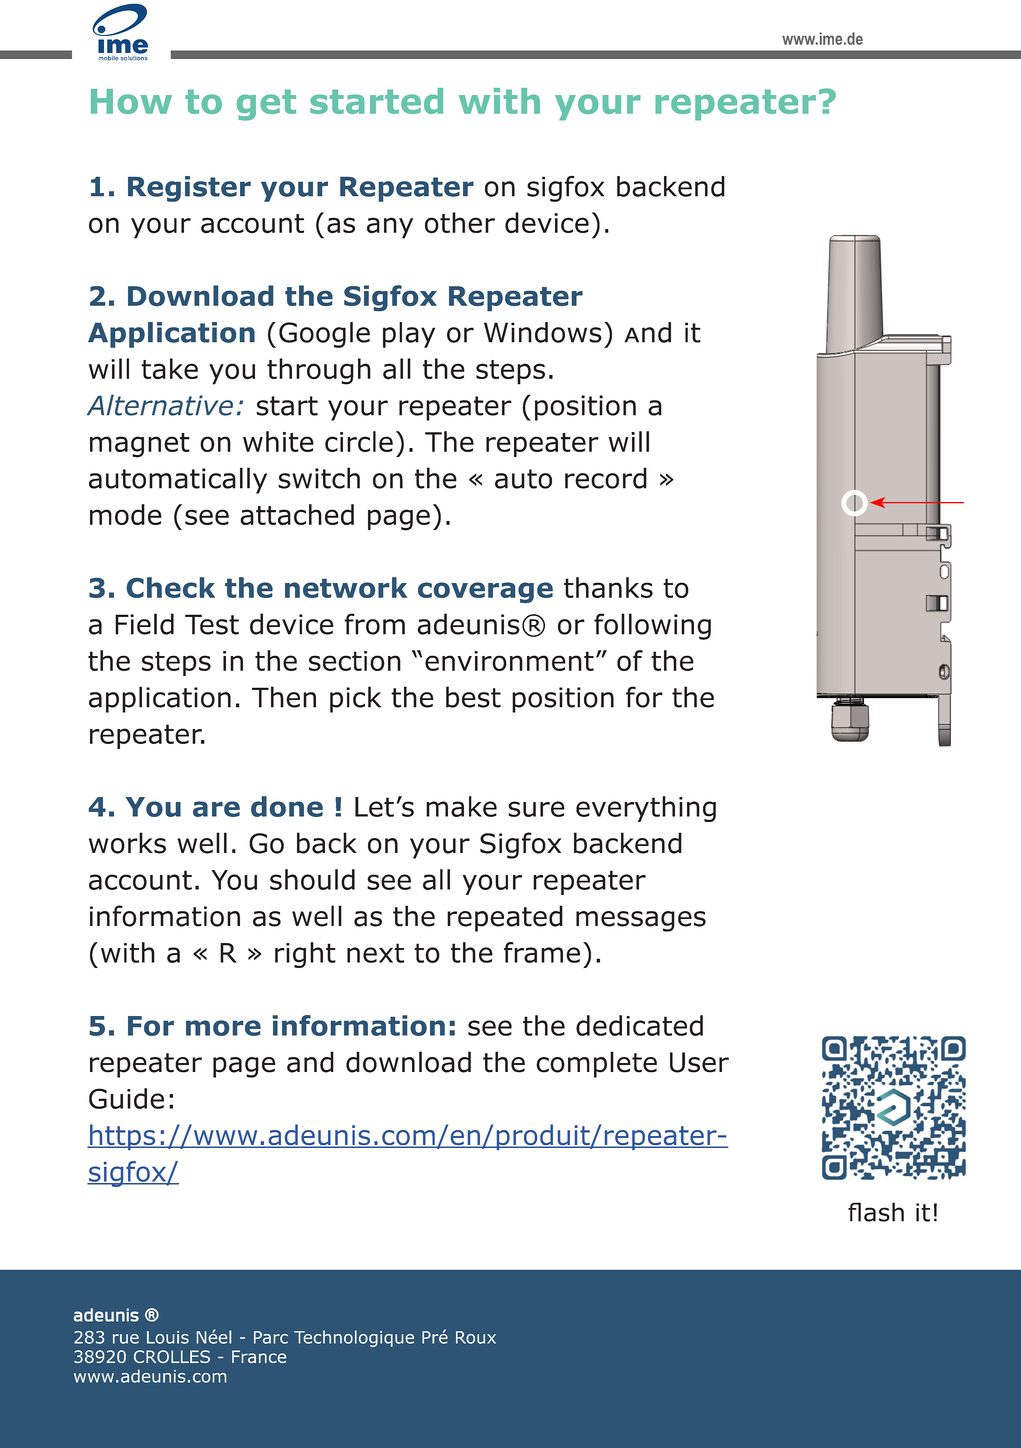 The height and width of the screenshot is (1448, 1021). What do you see at coordinates (652, 626) in the screenshot?
I see `following` at bounding box center [652, 626].
